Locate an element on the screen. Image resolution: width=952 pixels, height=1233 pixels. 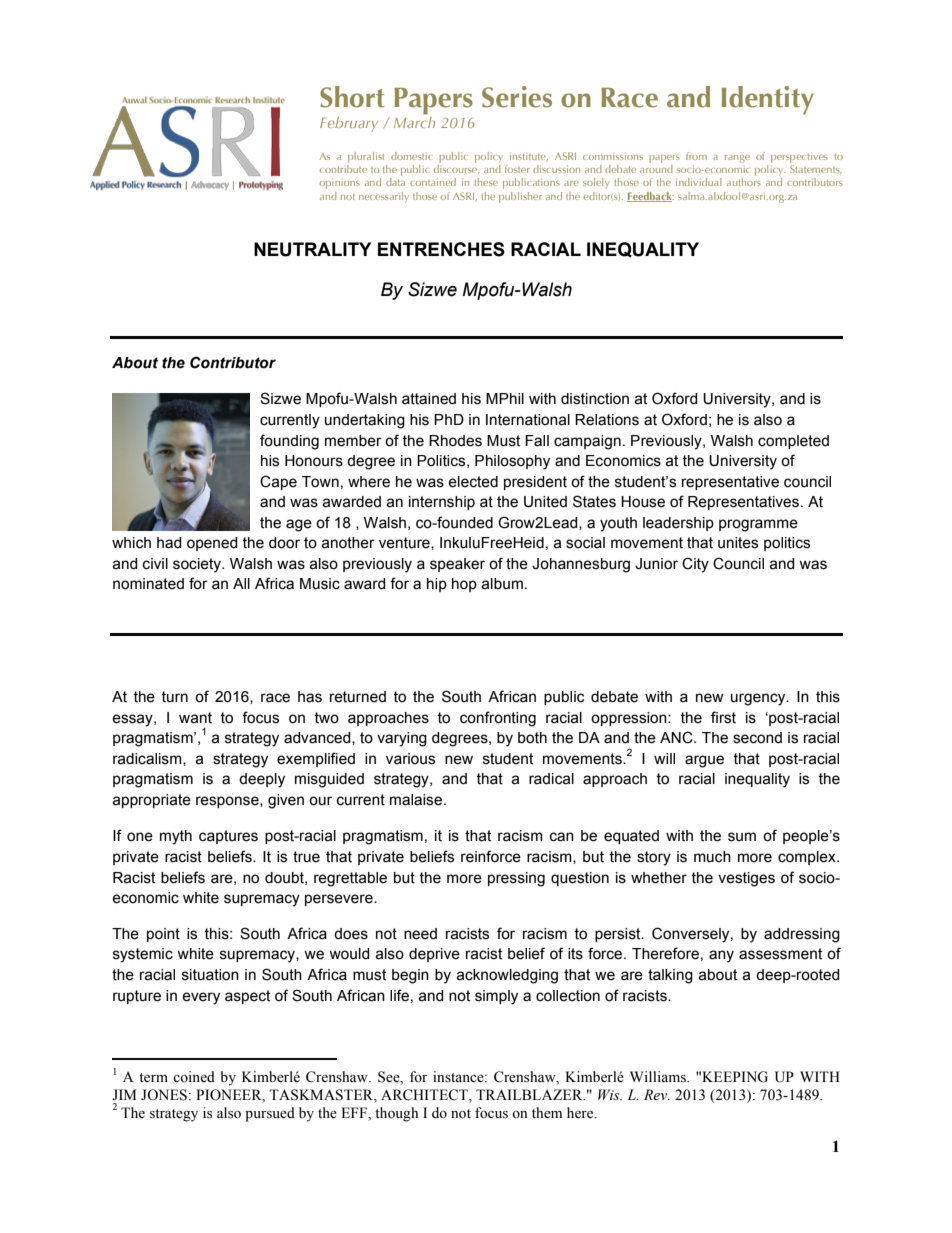
February is located at coordinates (349, 124).
